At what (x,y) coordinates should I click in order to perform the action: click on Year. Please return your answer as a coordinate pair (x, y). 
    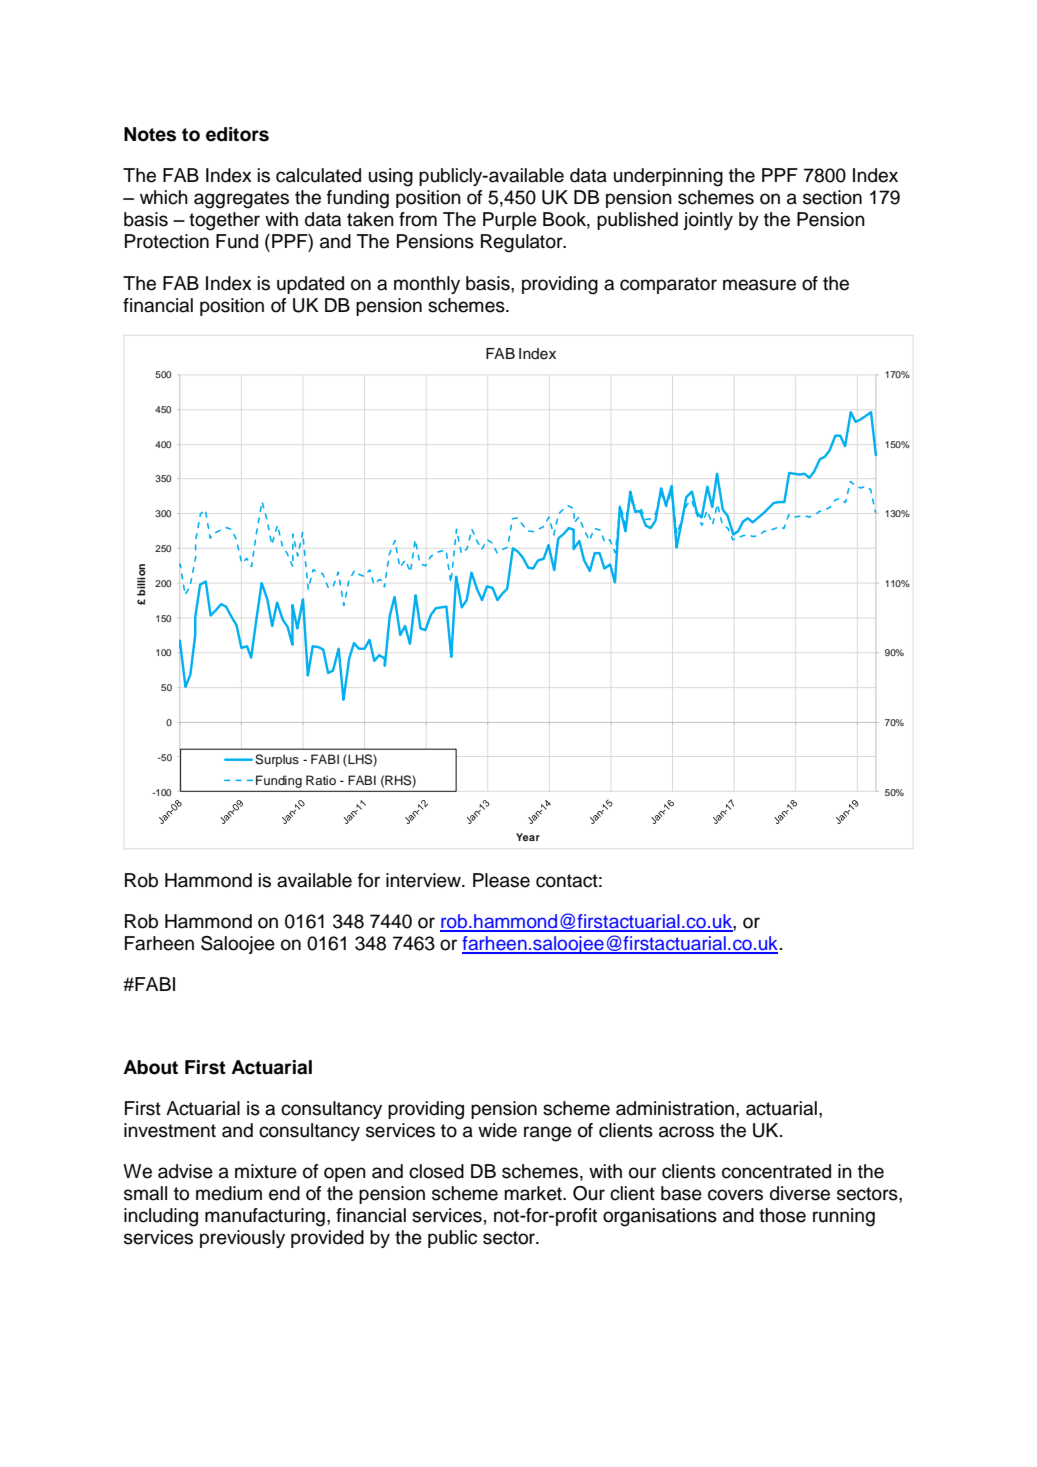
    Looking at the image, I should click on (528, 837).
